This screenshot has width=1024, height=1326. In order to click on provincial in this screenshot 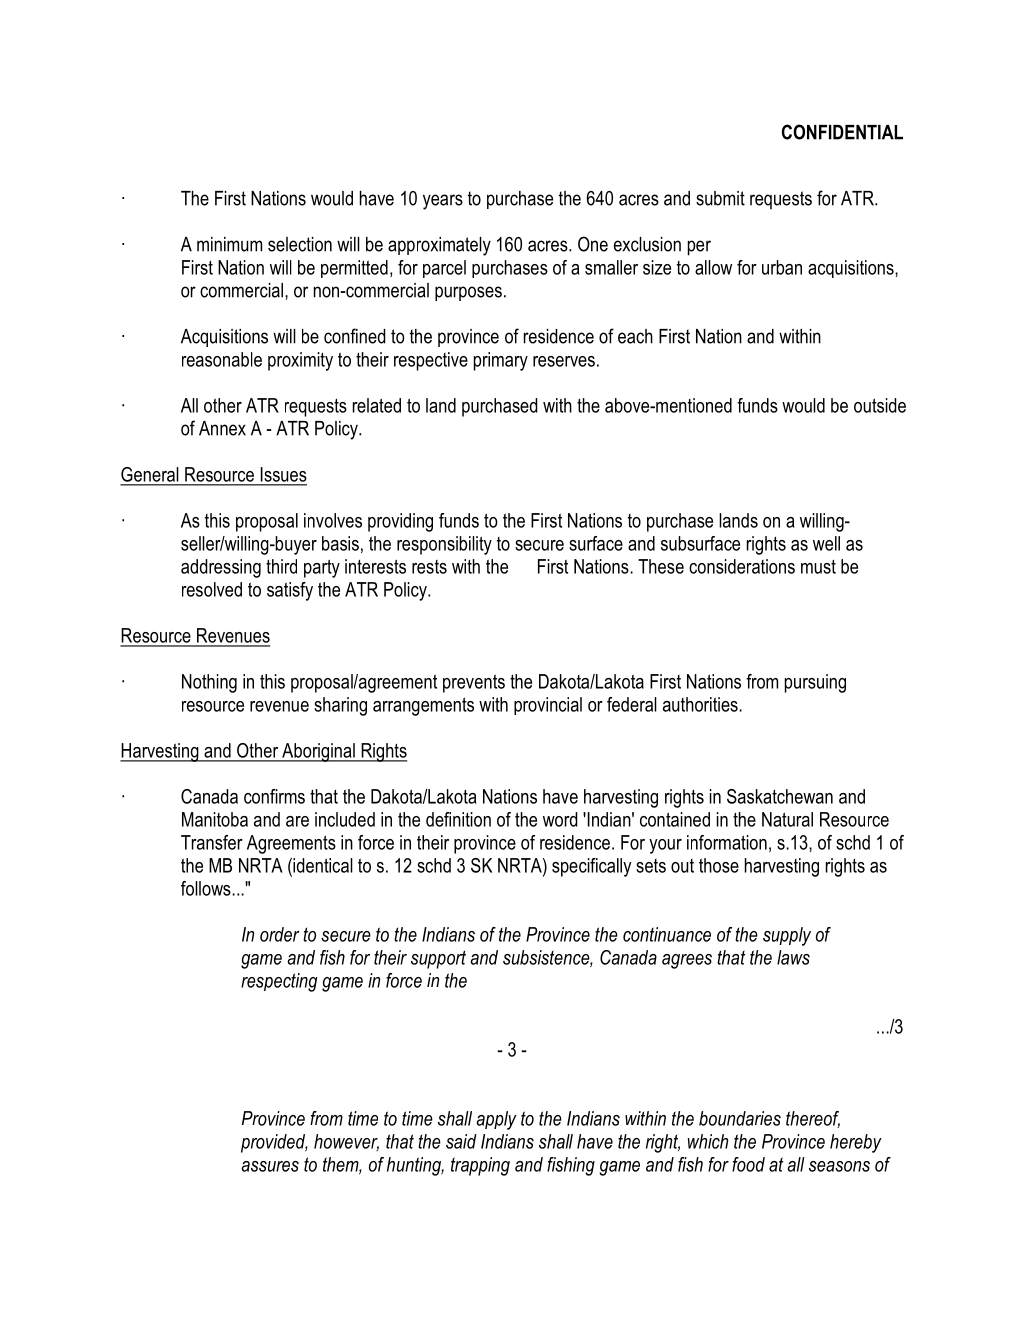, I will do `click(548, 706)`.
